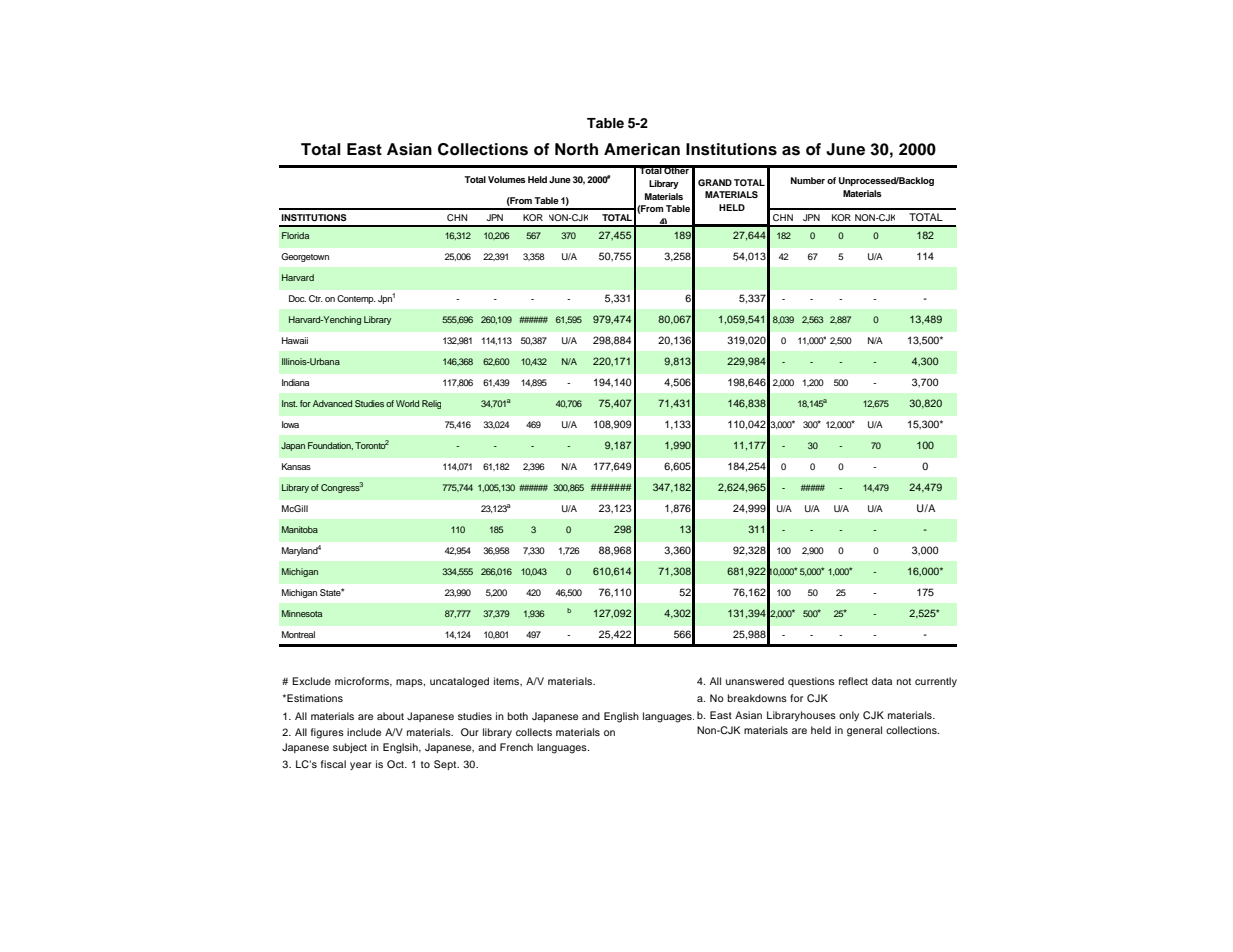 This screenshot has width=1233, height=952. I want to click on GRAND, so click(715, 182).
